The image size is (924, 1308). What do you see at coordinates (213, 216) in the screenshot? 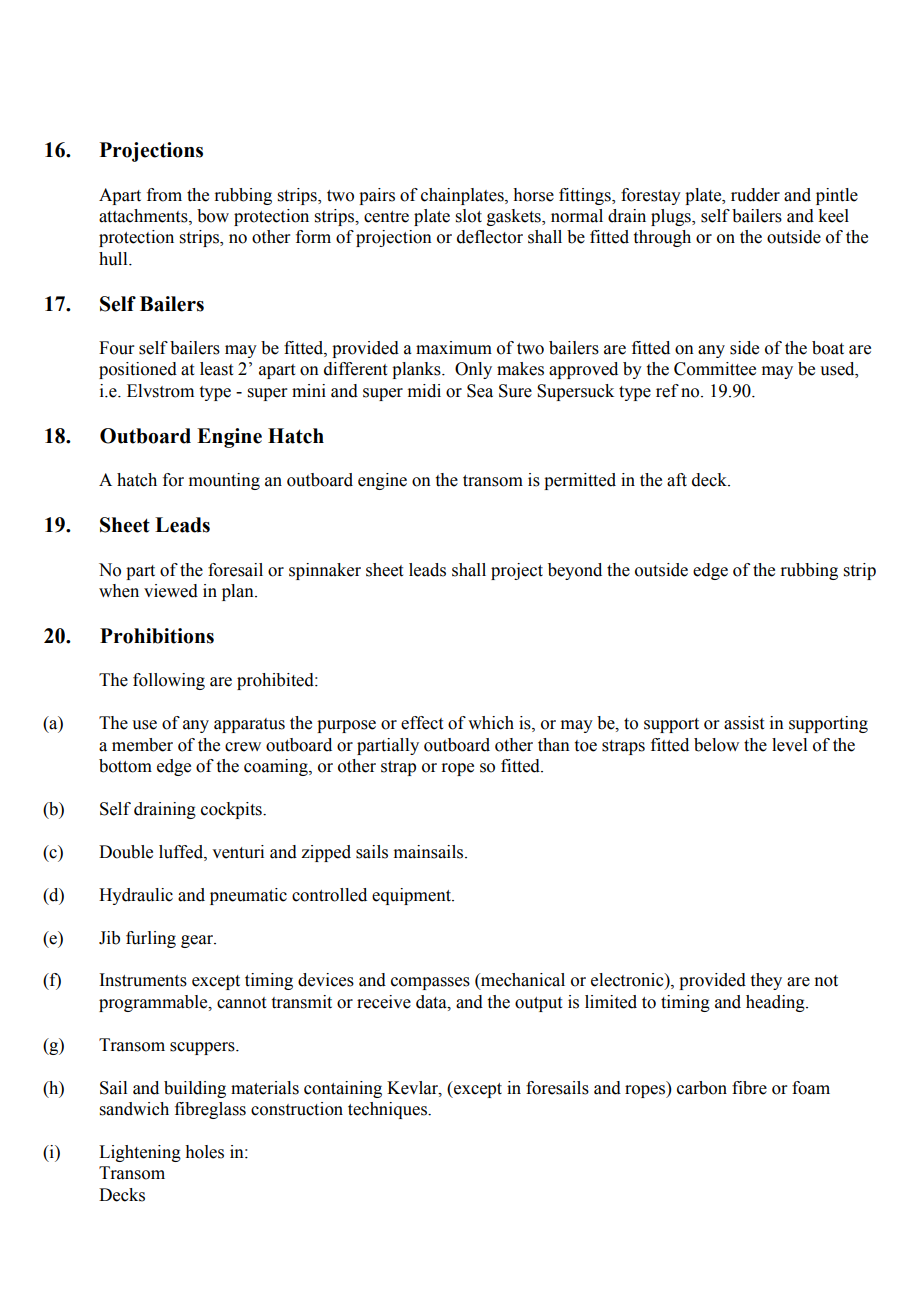
I see `bow` at bounding box center [213, 216].
